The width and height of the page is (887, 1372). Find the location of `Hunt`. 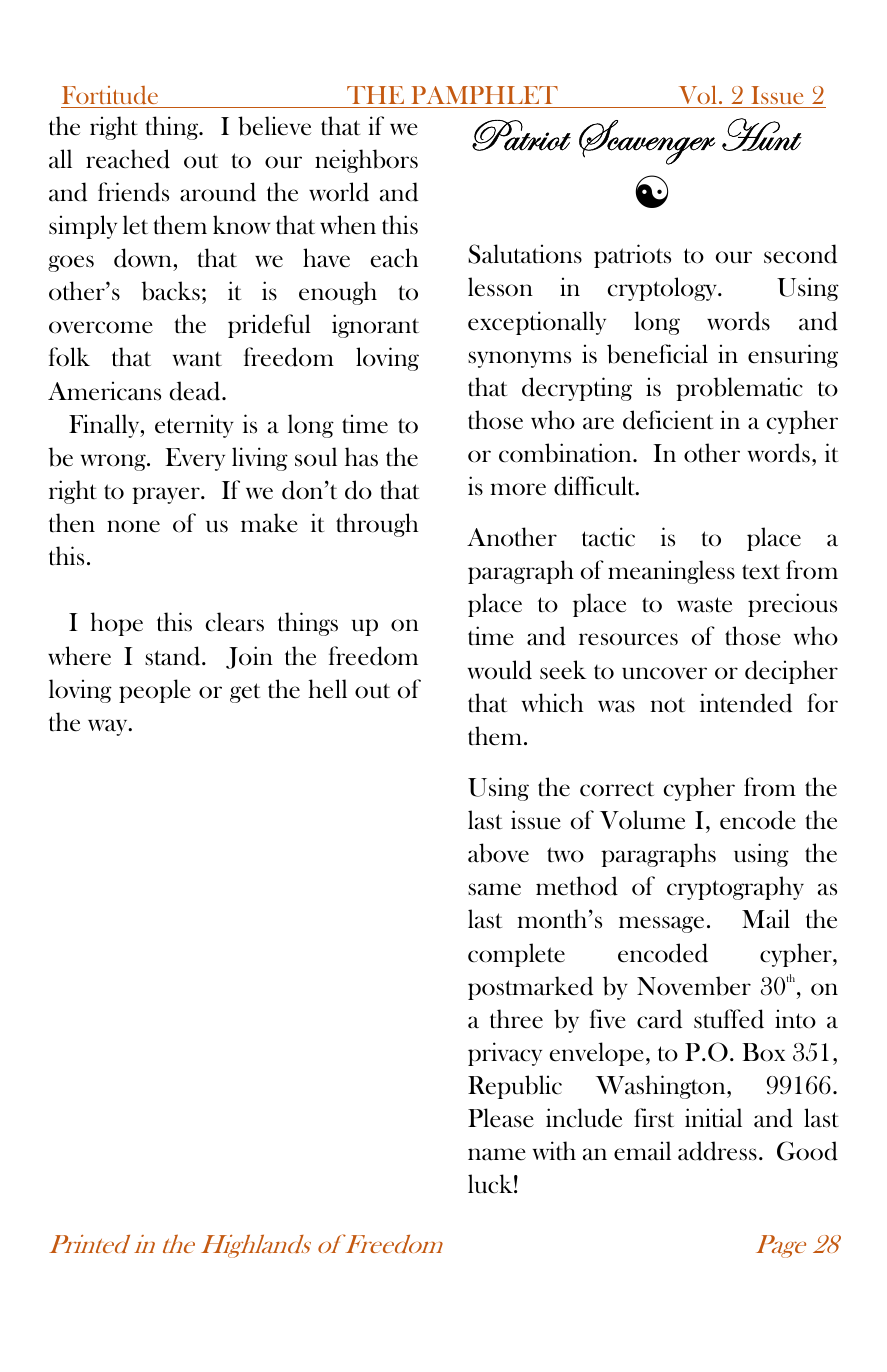

Hunt is located at coordinates (762, 134).
